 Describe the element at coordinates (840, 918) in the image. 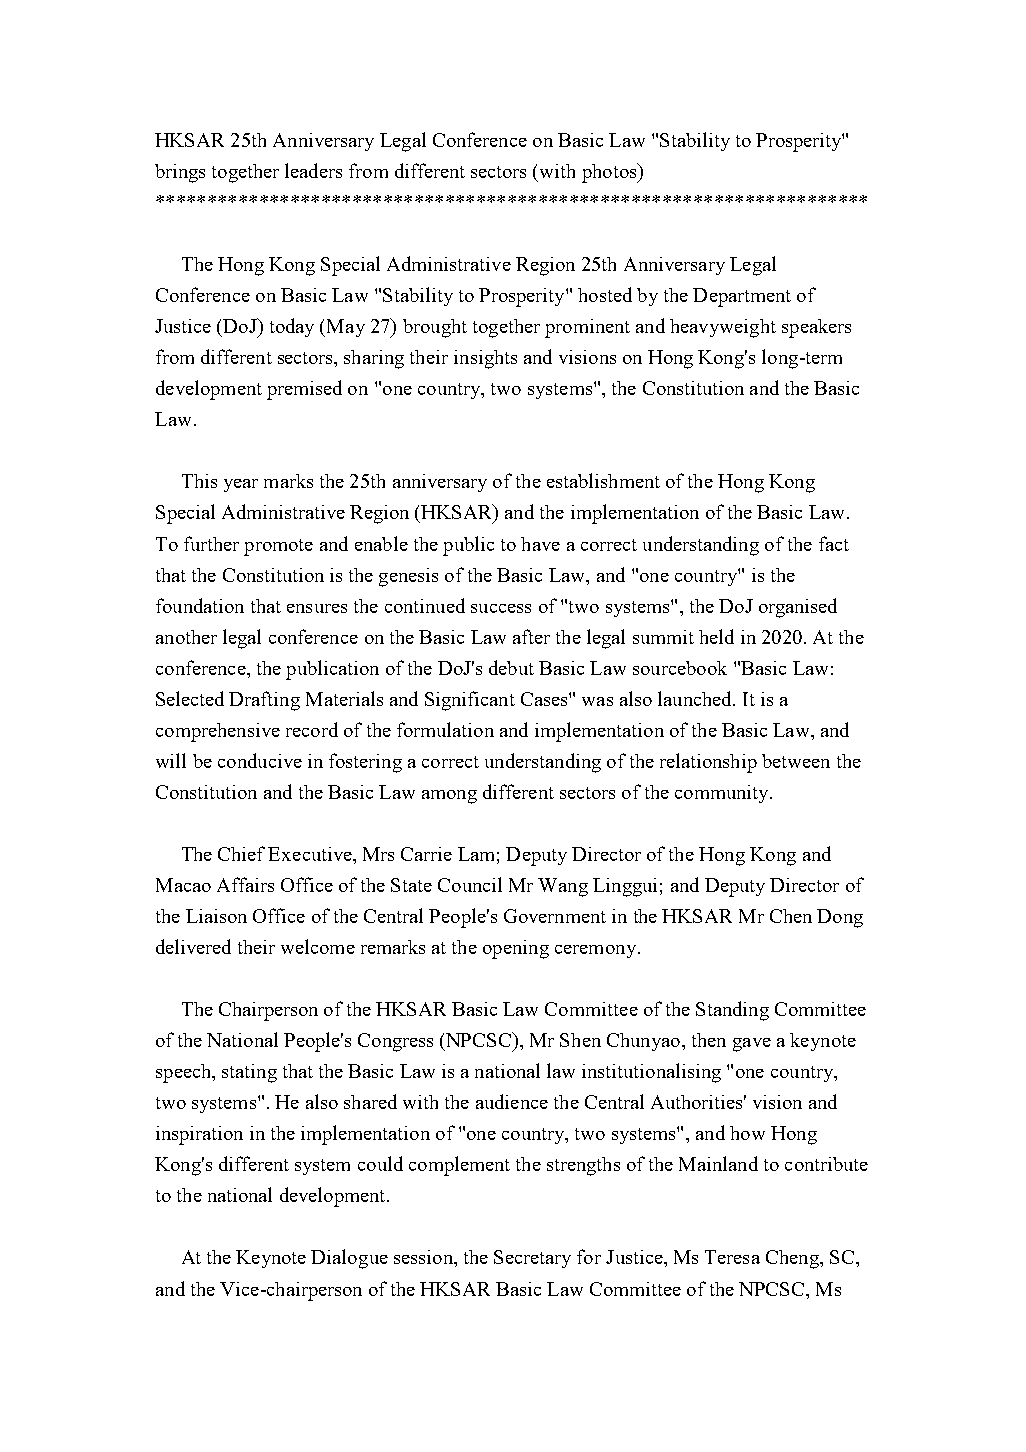

I see `Dong` at that location.
